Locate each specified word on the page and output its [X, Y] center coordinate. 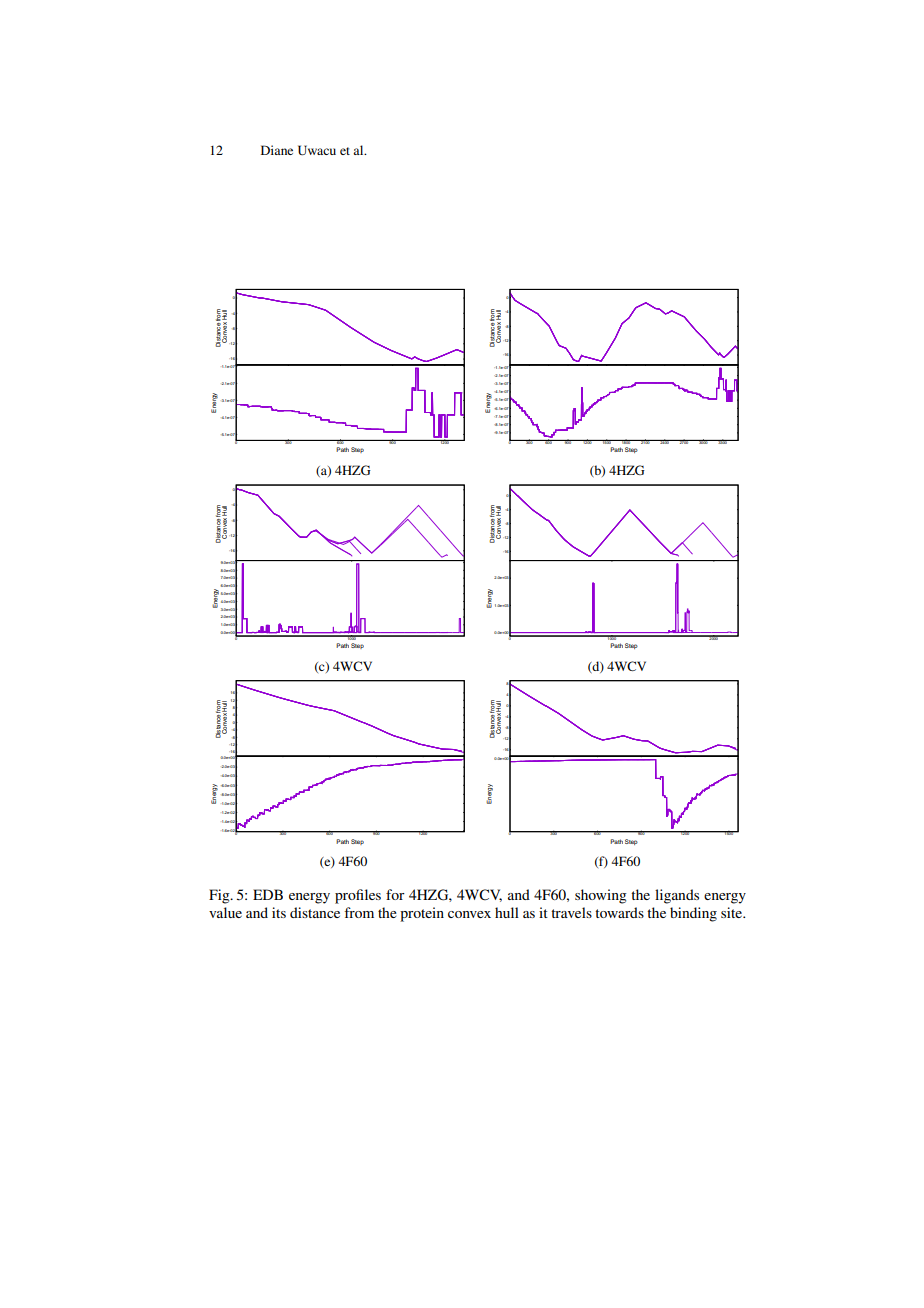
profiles [358, 896]
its [279, 912]
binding [693, 914]
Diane [277, 150]
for [395, 894]
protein [422, 914]
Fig [220, 896]
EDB [268, 894]
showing [601, 896]
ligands [677, 896]
